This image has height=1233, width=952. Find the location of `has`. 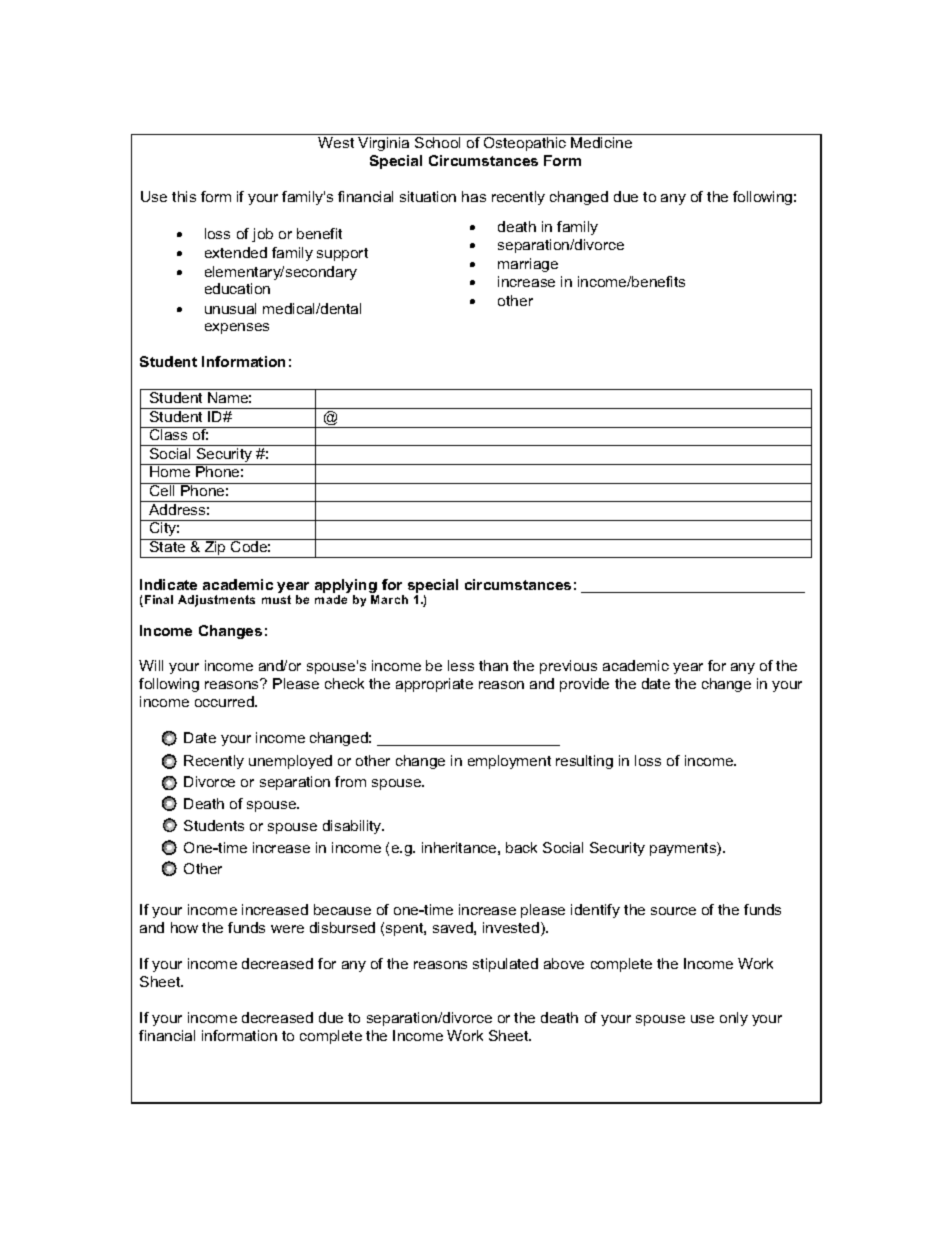

has is located at coordinates (474, 196).
